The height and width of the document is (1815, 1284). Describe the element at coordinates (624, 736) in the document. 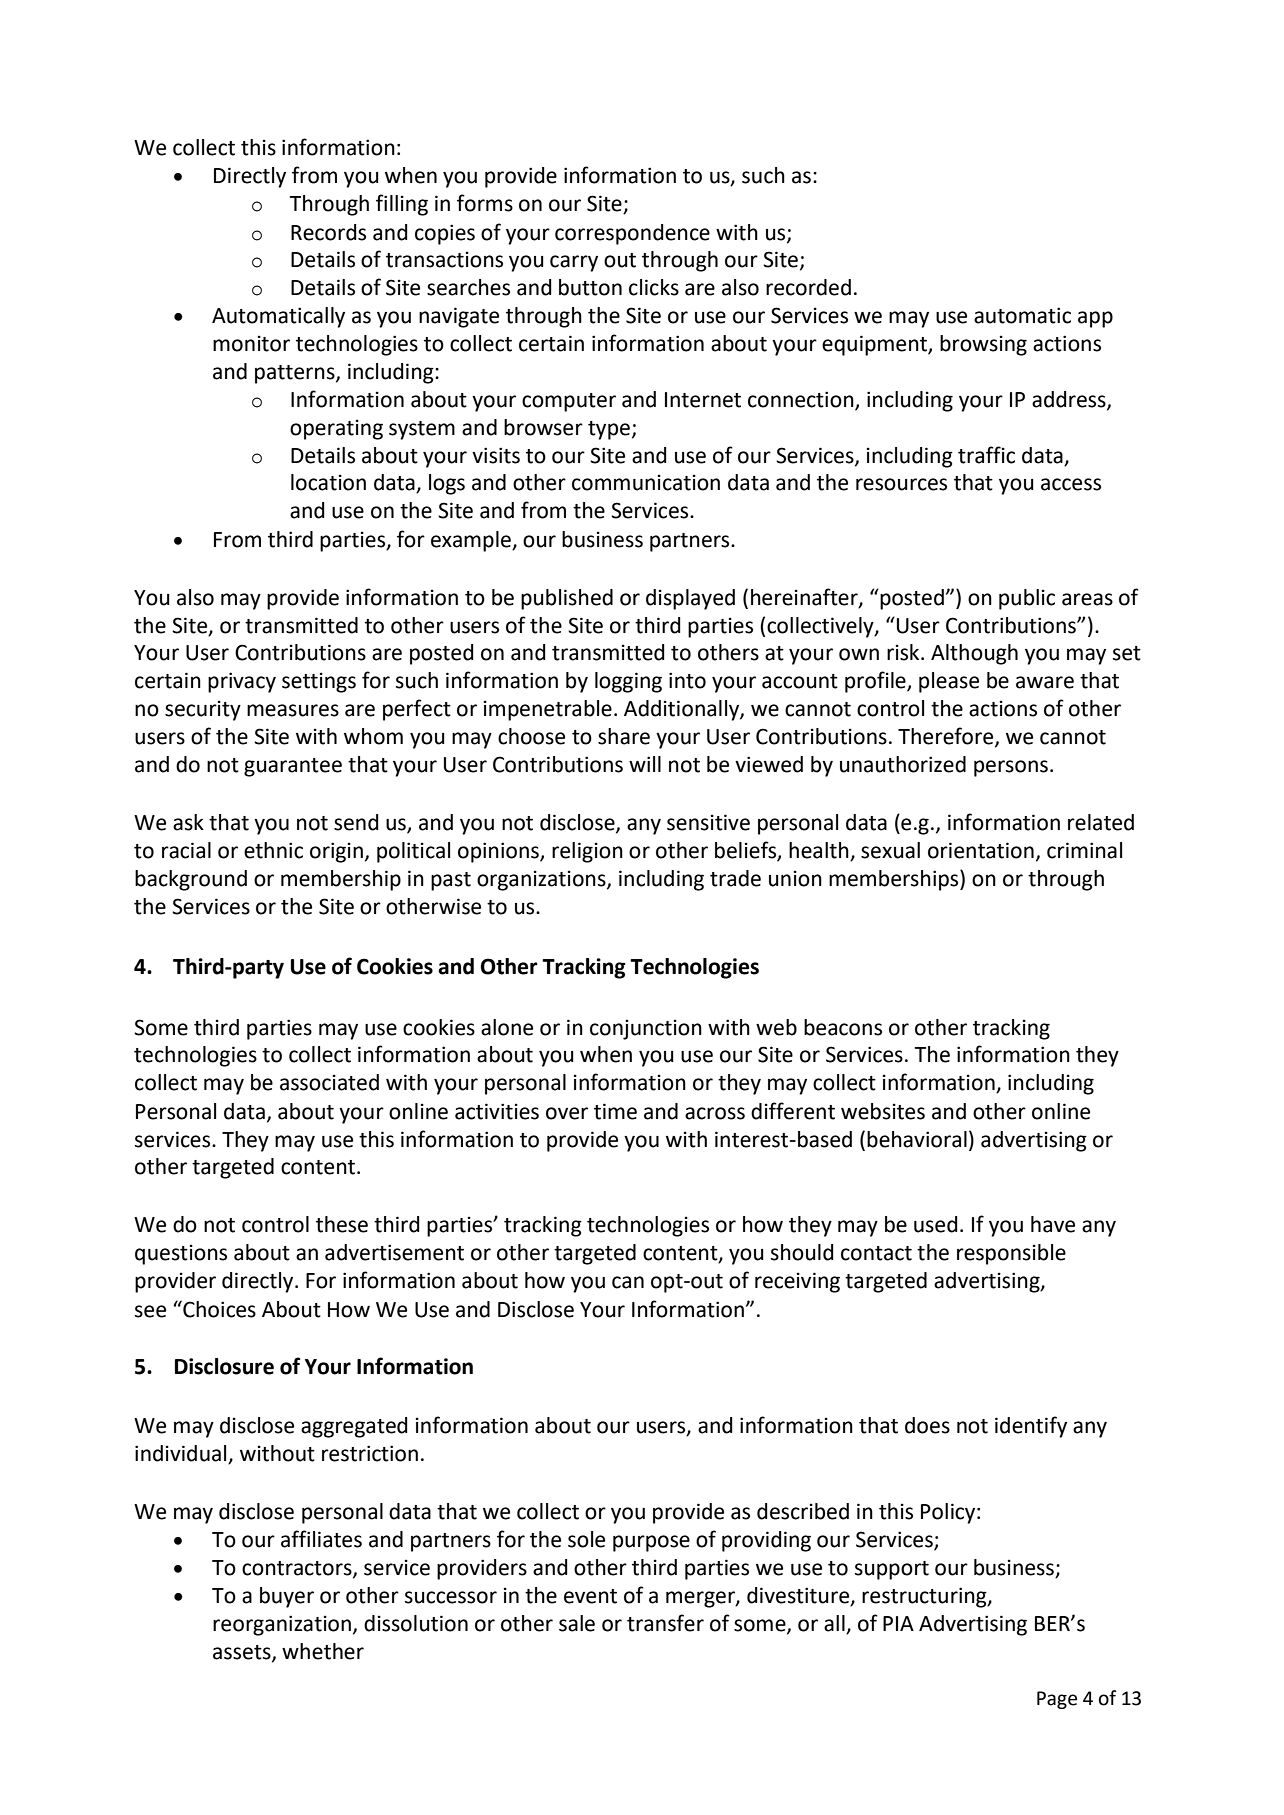

I see `share` at that location.
